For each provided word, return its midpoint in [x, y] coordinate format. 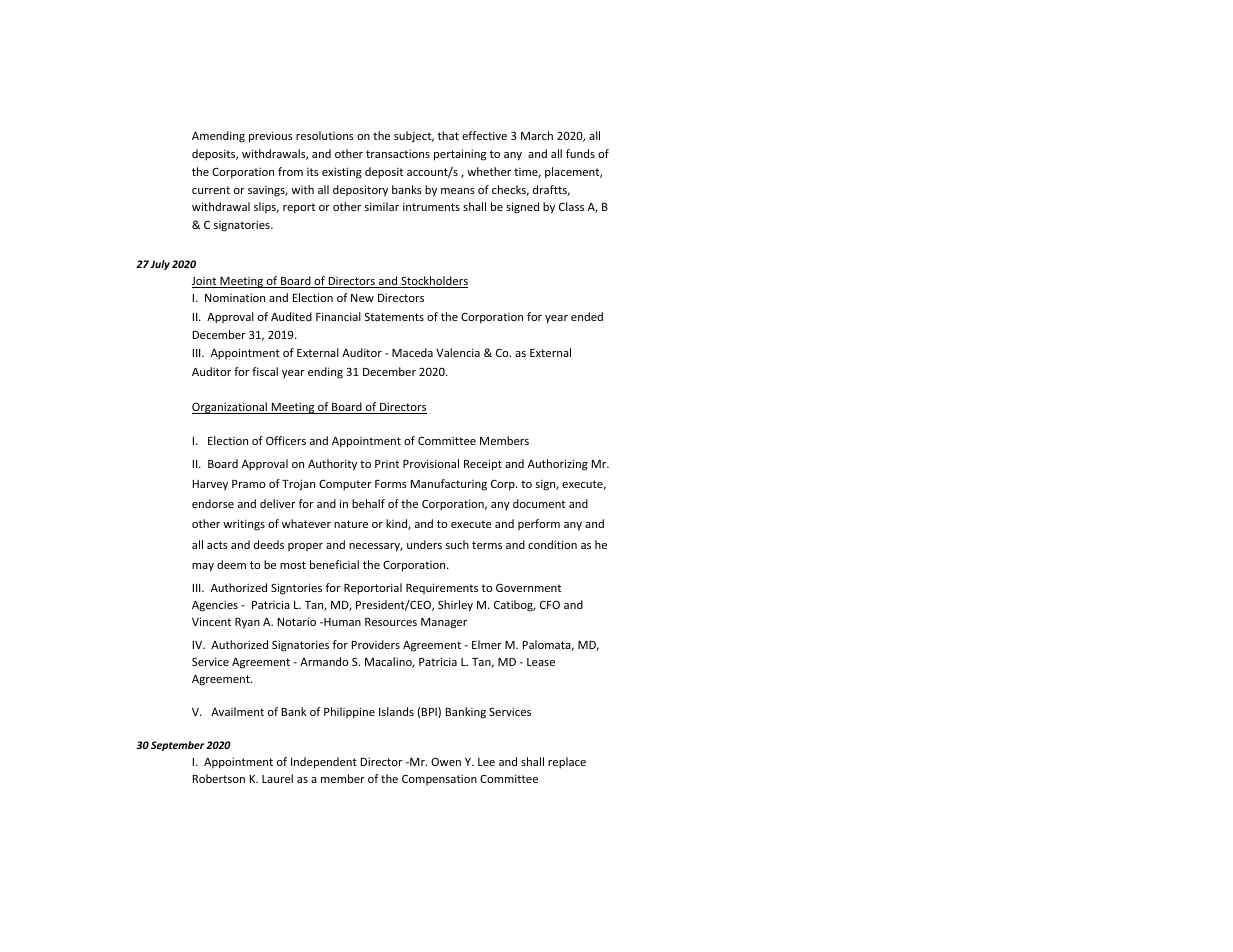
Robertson [219, 778]
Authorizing [558, 465]
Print [387, 464]
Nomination [235, 297]
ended [587, 316]
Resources [391, 622]
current [211, 190]
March [537, 135]
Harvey [210, 485]
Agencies [215, 606]
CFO [550, 604]
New [362, 298]
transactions [398, 153]
